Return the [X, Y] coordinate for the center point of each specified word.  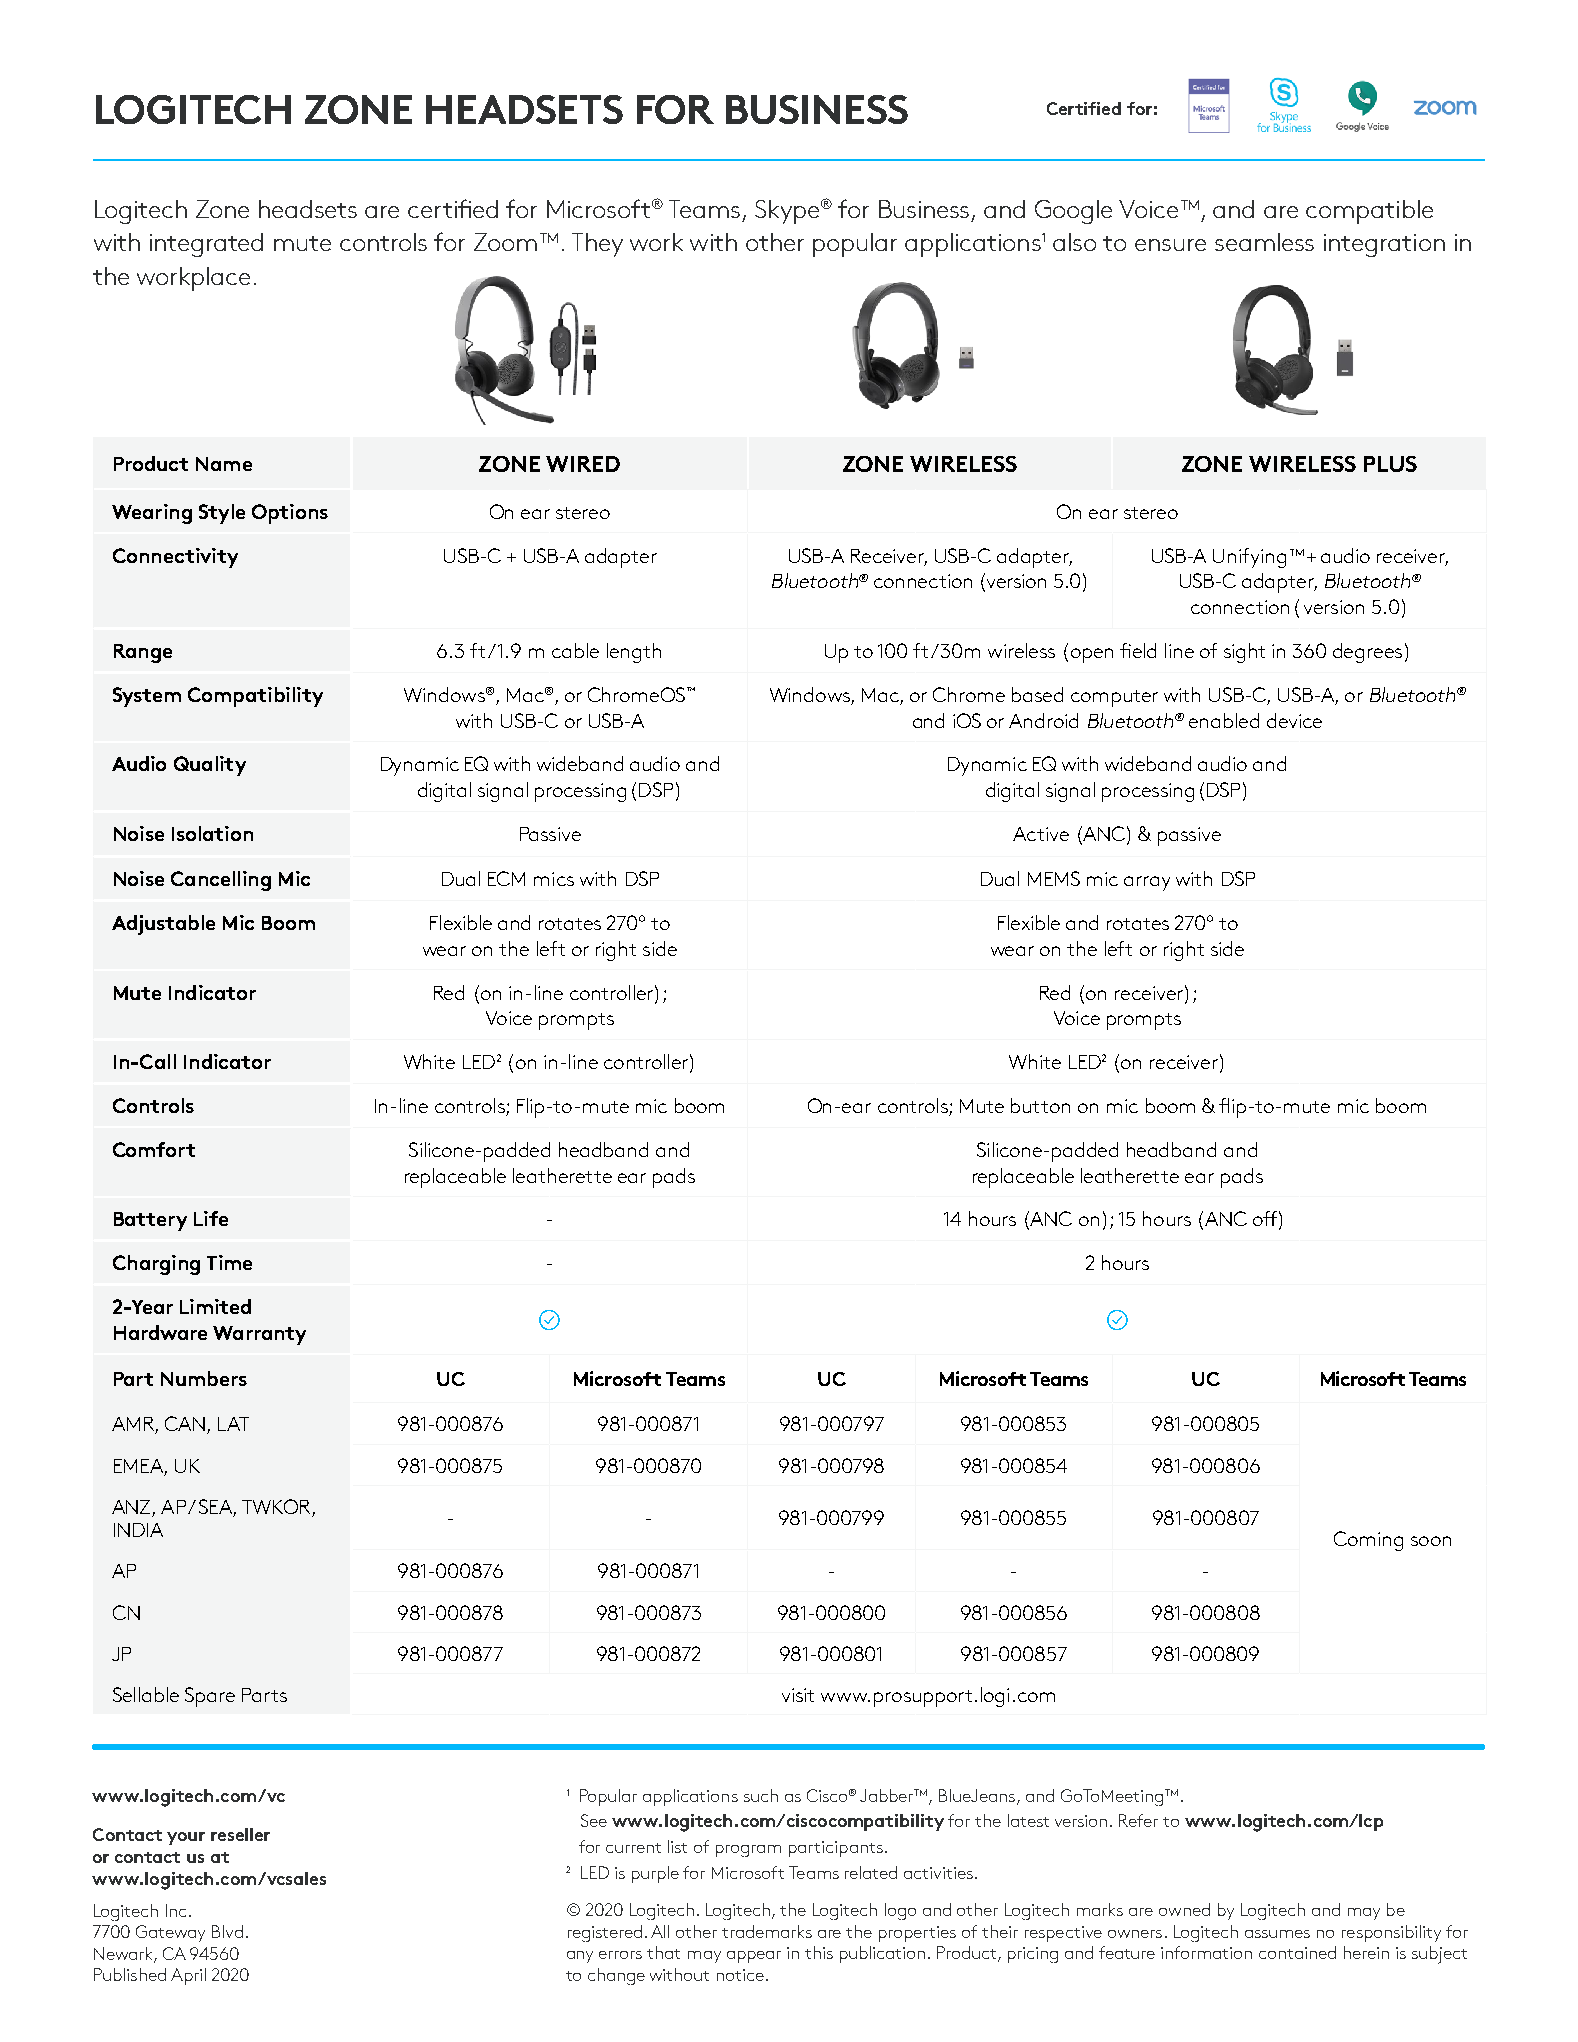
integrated [206, 245]
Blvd [227, 1931]
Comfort [154, 1149]
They [597, 245]
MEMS [1054, 878]
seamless [1264, 242]
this [819, 1952]
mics [554, 879]
